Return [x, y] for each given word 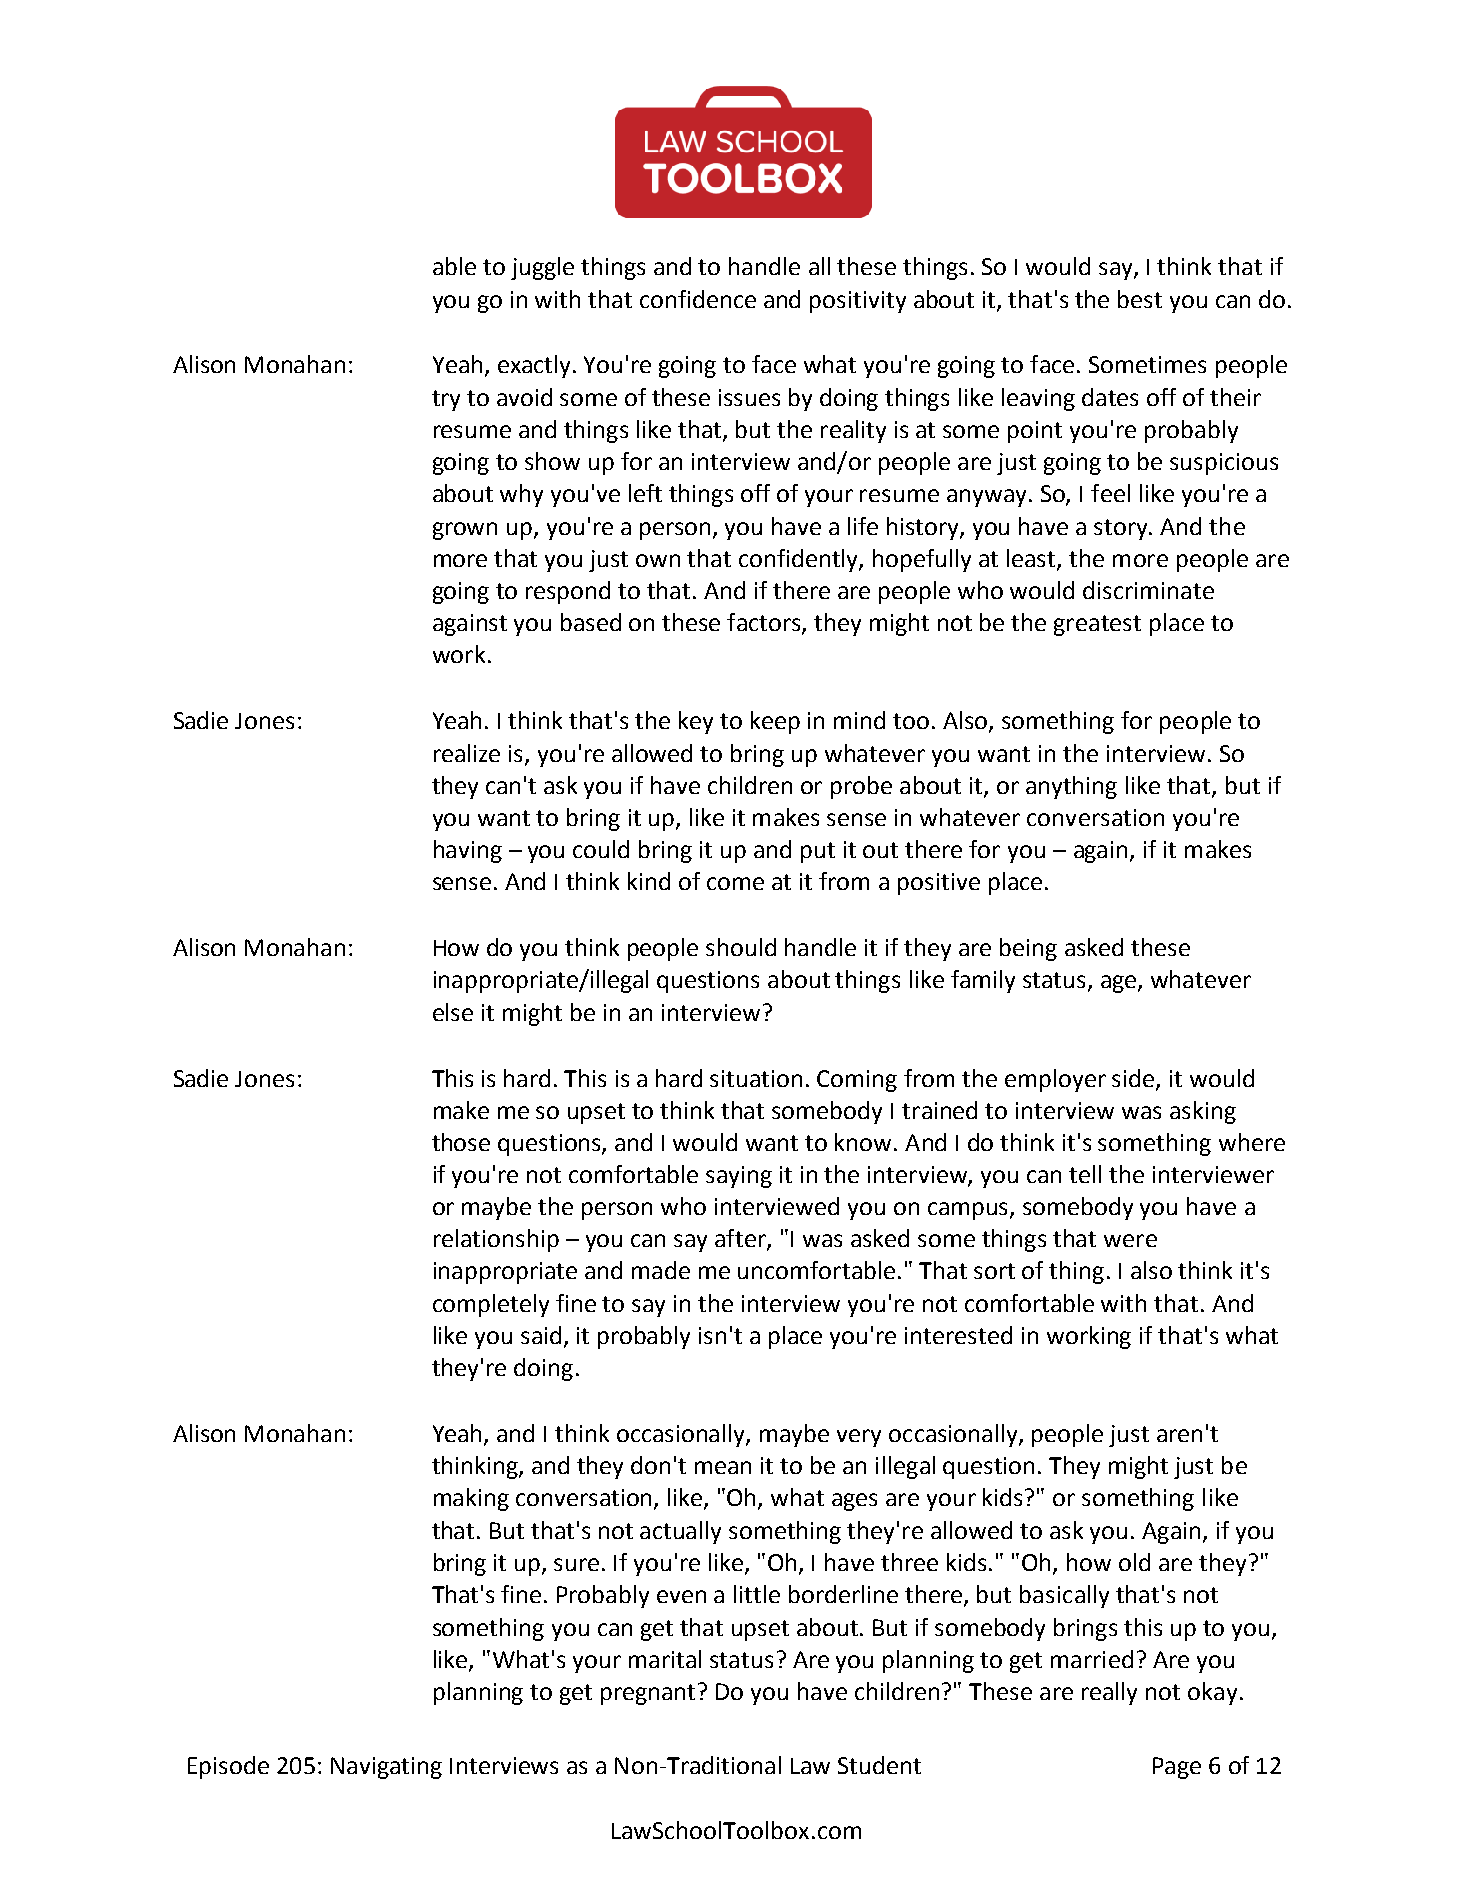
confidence [698, 299]
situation [756, 1078]
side [1134, 1079]
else [453, 1012]
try [446, 400]
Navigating [386, 1768]
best [1140, 299]
